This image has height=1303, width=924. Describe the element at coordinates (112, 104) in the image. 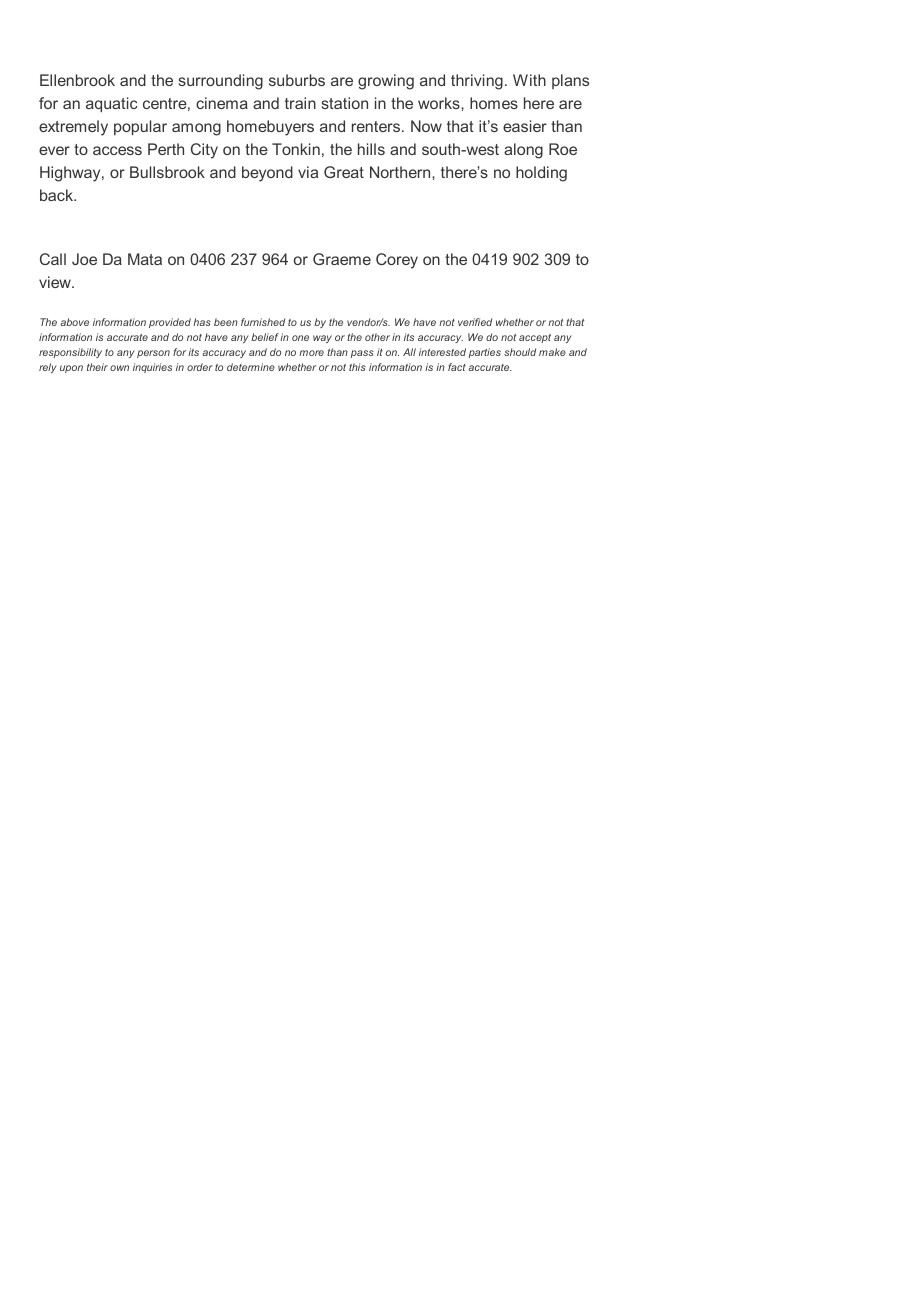

I see `aquatic` at that location.
